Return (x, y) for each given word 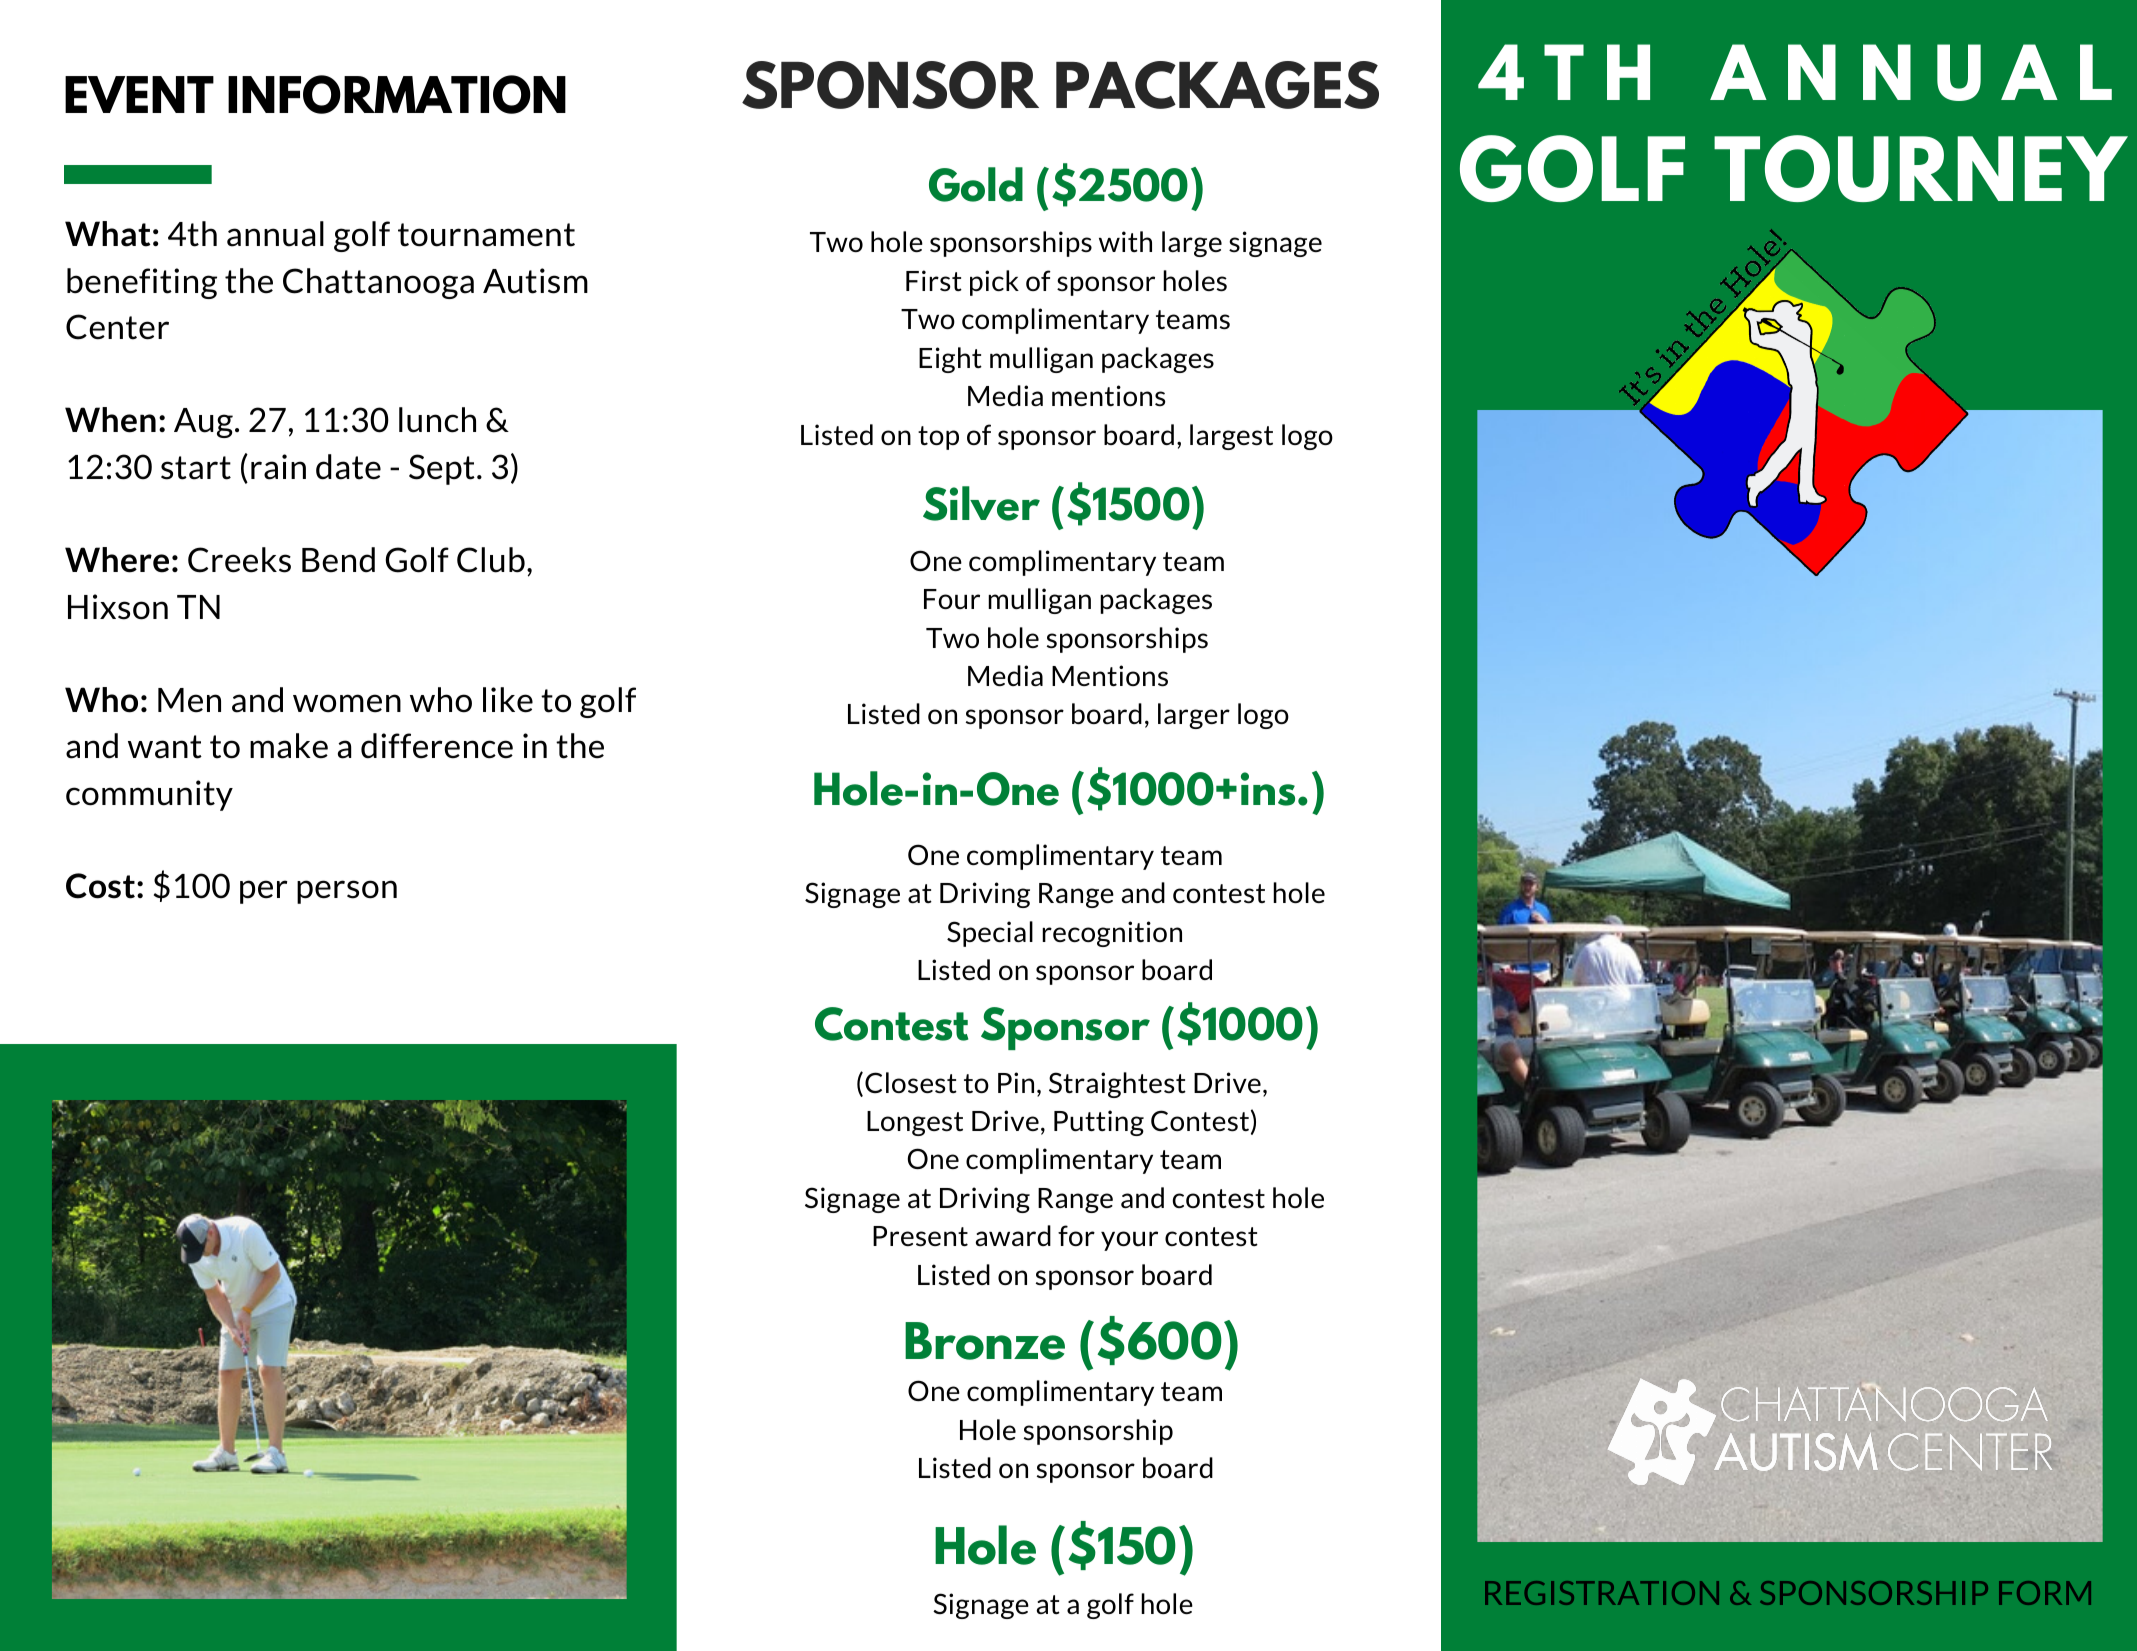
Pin (1016, 1082)
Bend (338, 560)
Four (952, 599)
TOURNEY (1921, 168)
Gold (976, 184)
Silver (981, 503)
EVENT (139, 94)
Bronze (985, 1341)
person (347, 892)
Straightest (1117, 1085)
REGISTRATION (1602, 1593)
